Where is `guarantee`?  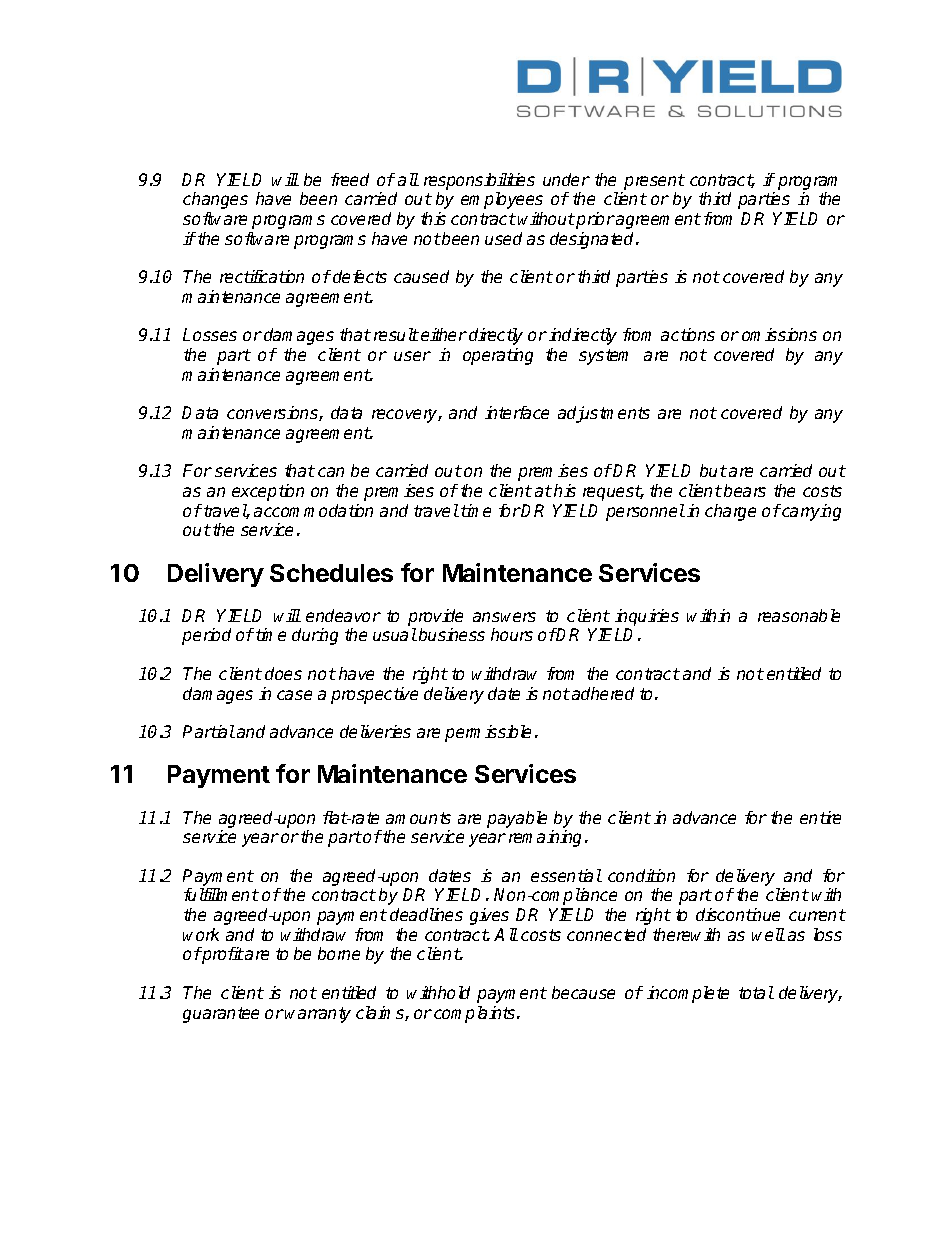
guarantee is located at coordinates (221, 1015).
